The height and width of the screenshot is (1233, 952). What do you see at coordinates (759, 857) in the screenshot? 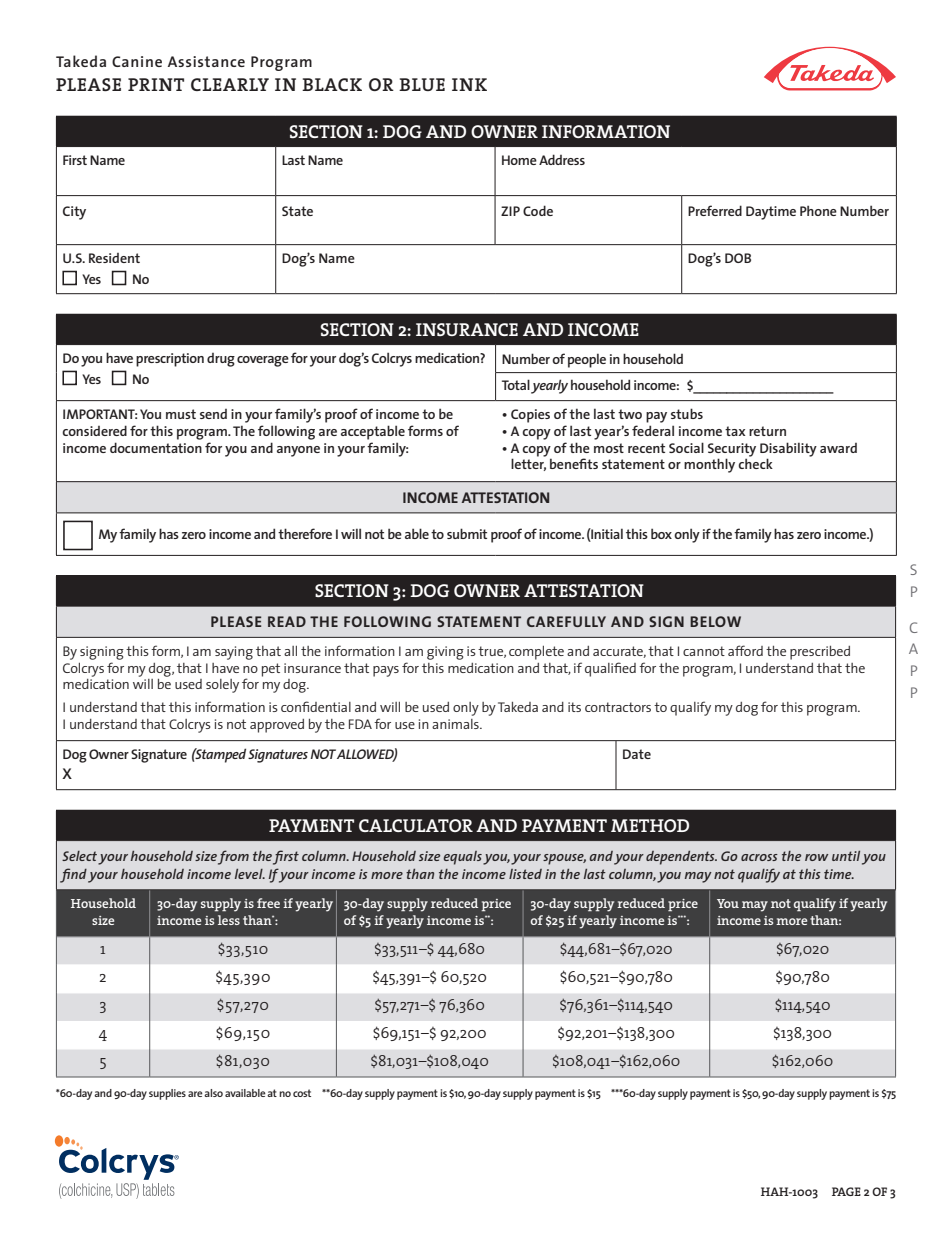
I see `across` at bounding box center [759, 857].
